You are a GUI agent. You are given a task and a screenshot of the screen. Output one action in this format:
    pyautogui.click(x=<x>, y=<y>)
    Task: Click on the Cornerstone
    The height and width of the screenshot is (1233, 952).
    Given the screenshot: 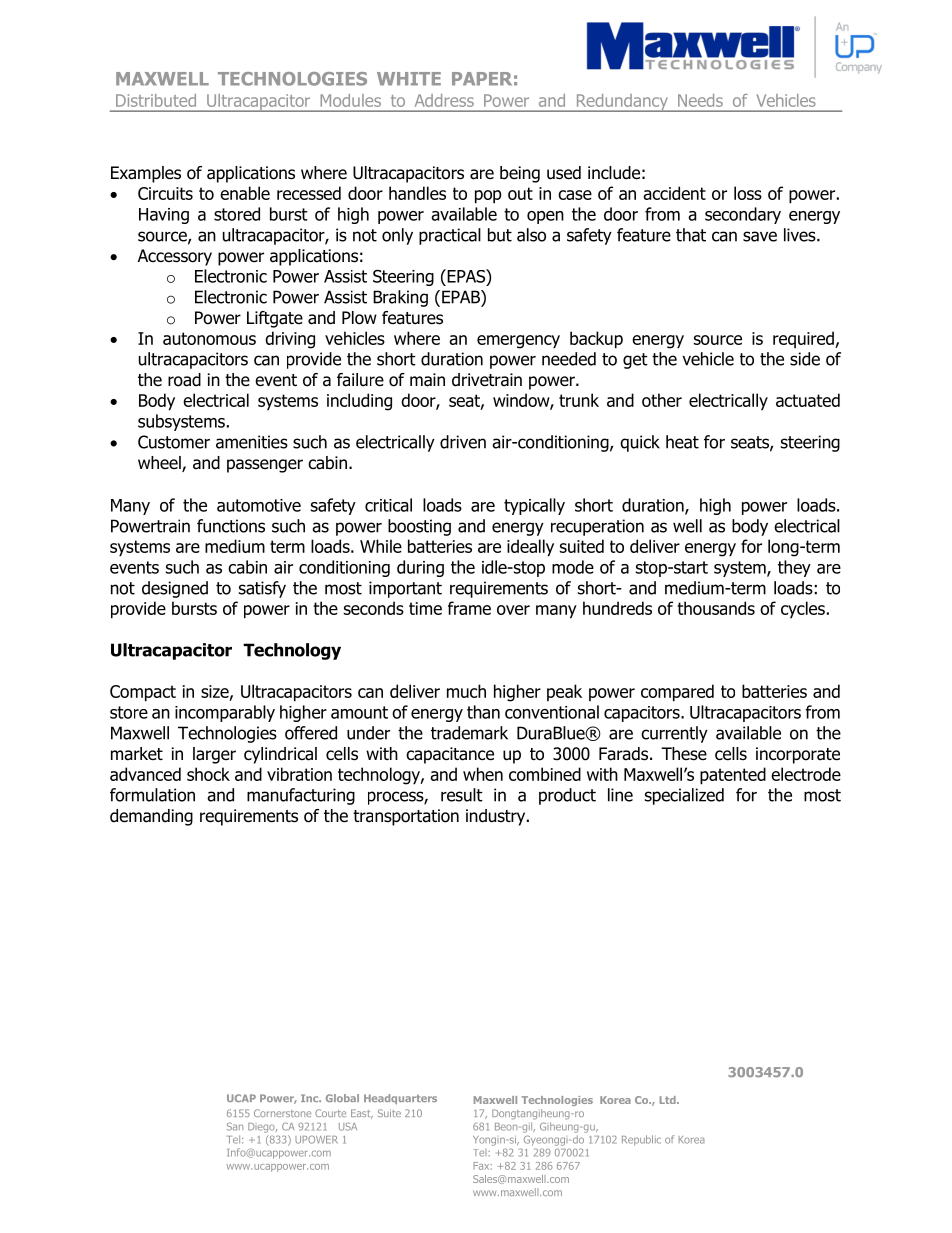 What is the action you would take?
    pyautogui.click(x=282, y=1113)
